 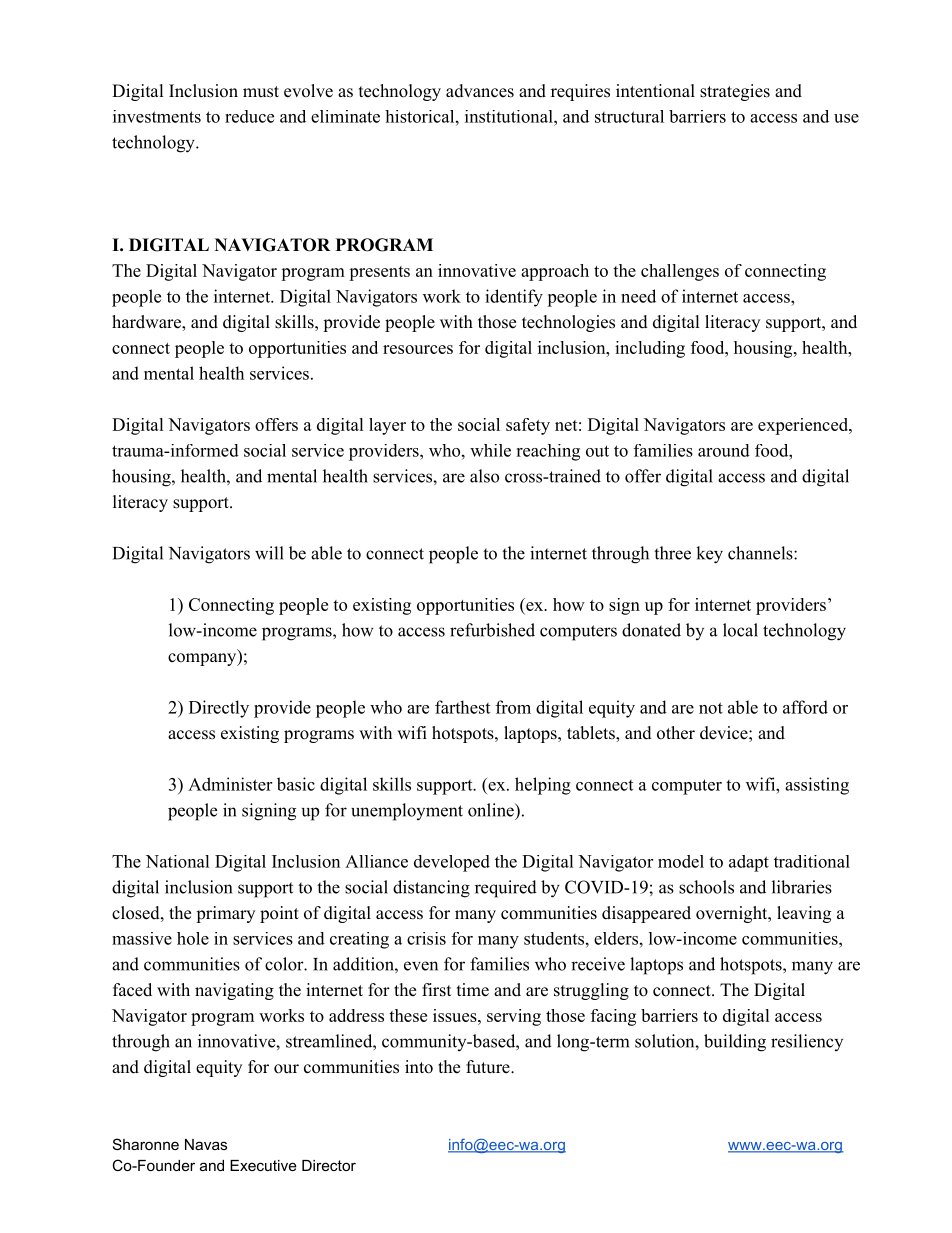 What do you see at coordinates (225, 914) in the page?
I see `primary` at bounding box center [225, 914].
